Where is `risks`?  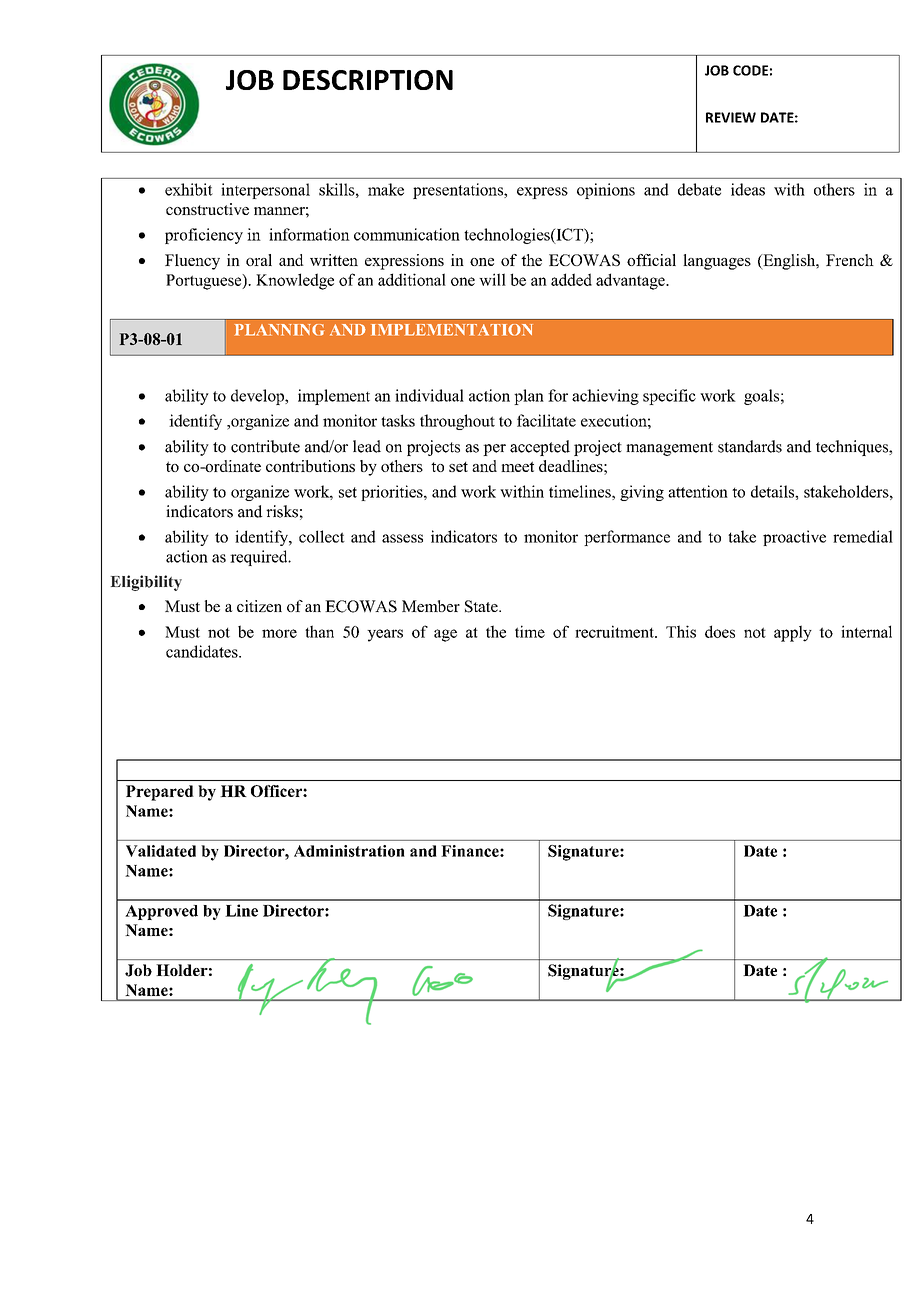 risks is located at coordinates (282, 511).
